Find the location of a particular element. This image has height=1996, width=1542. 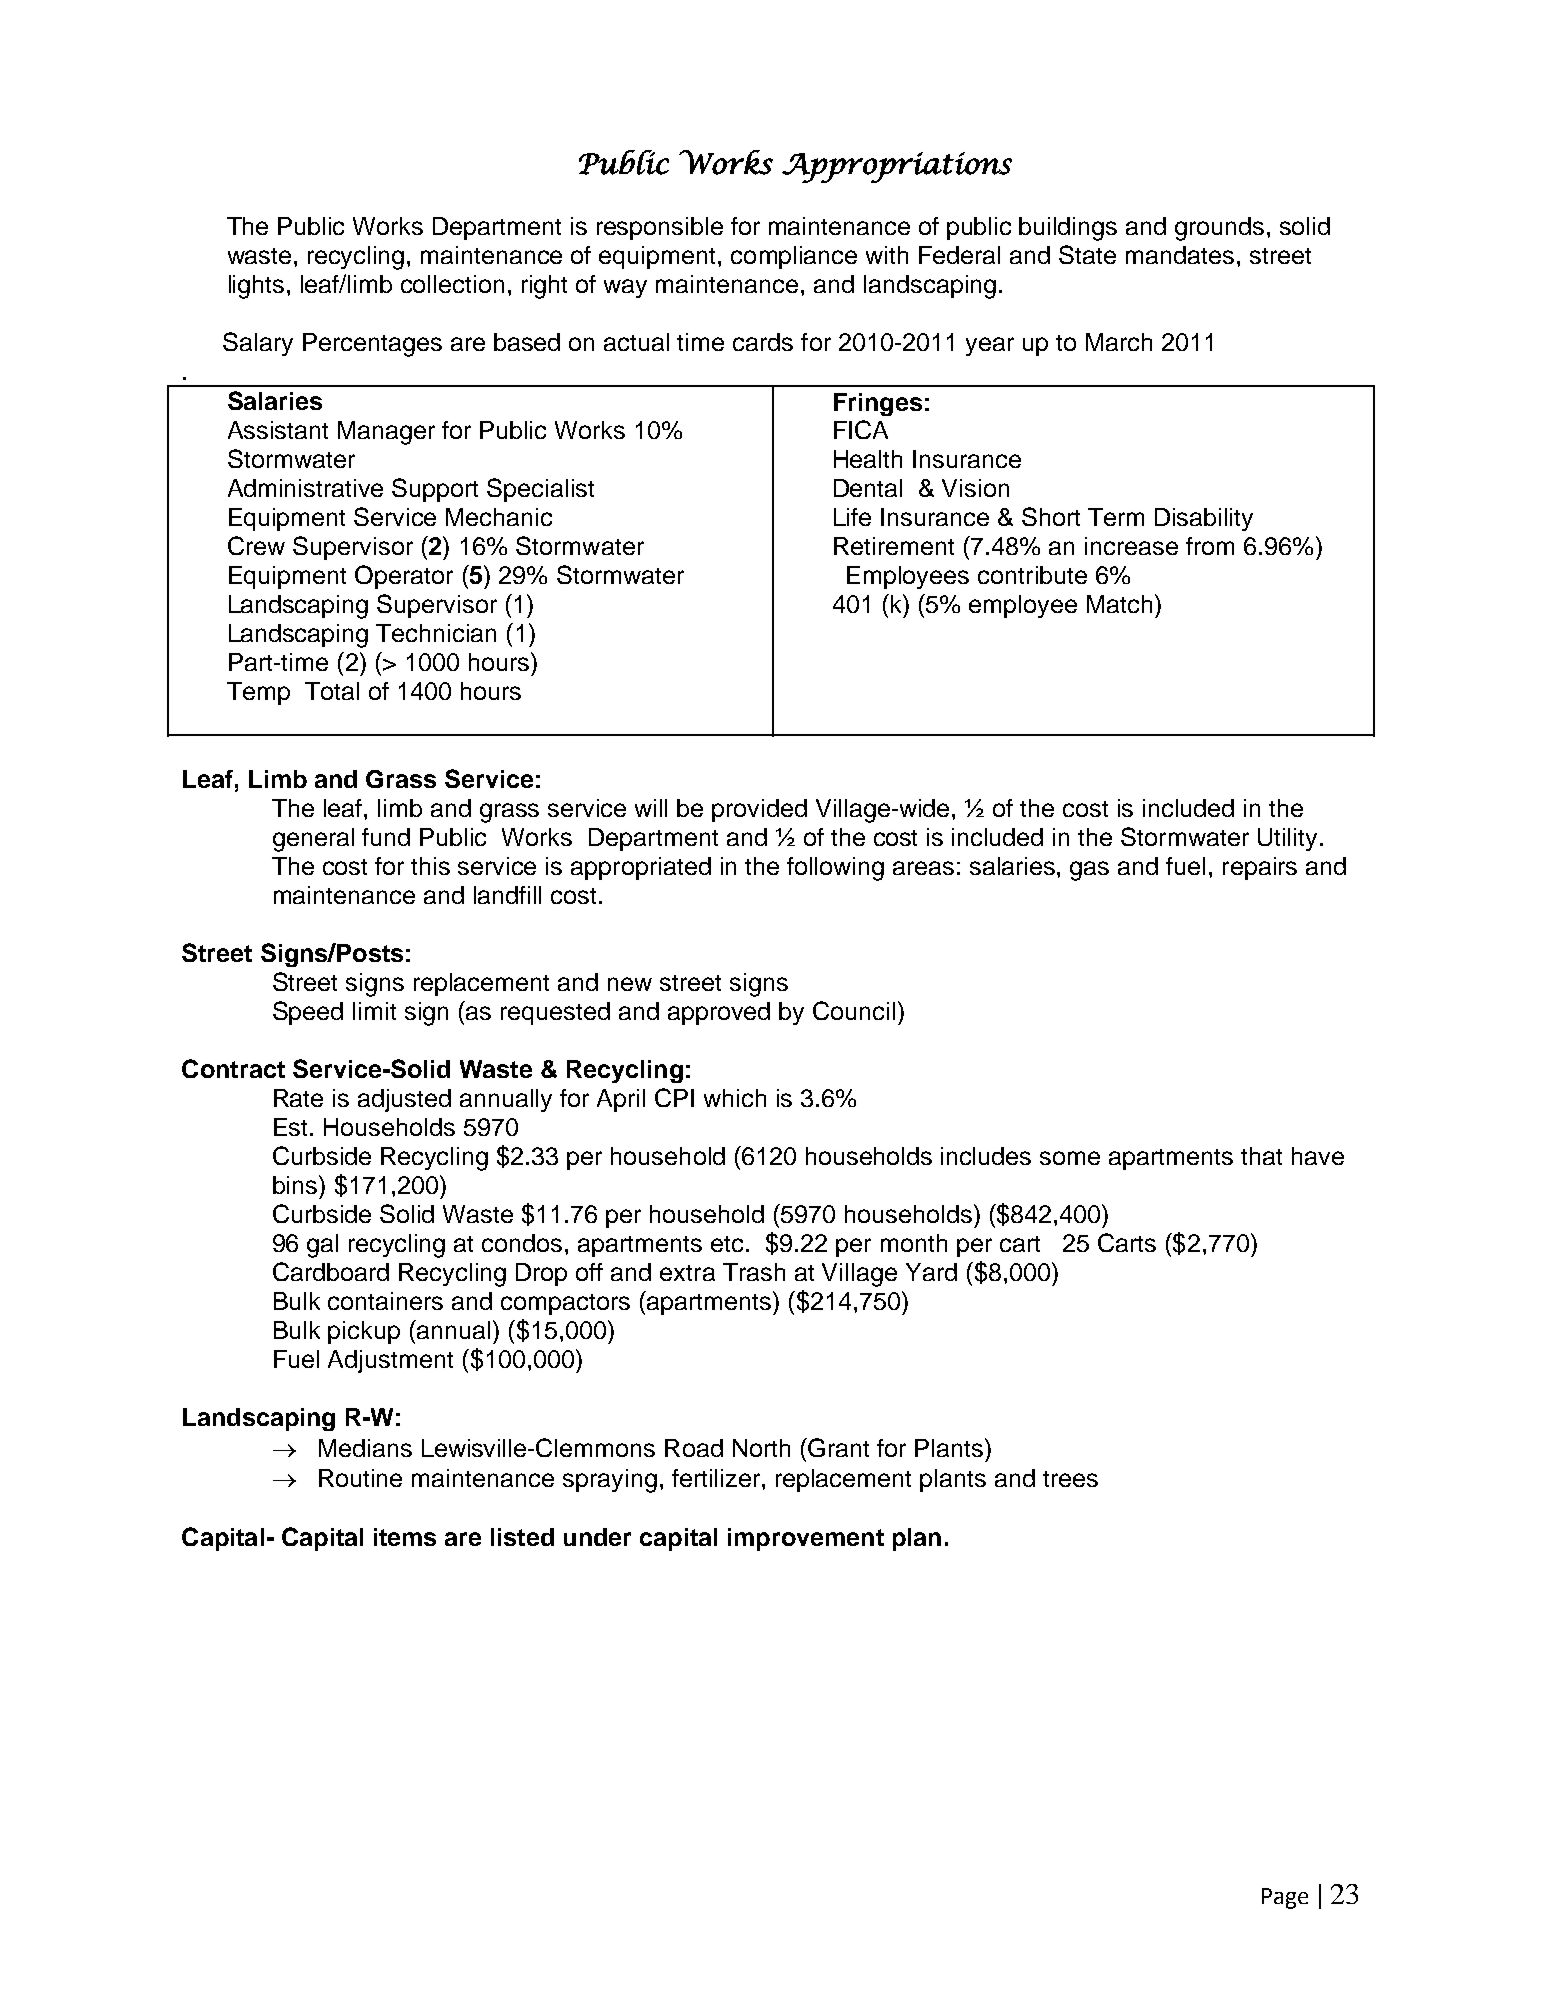

Trash is located at coordinates (754, 1272).
